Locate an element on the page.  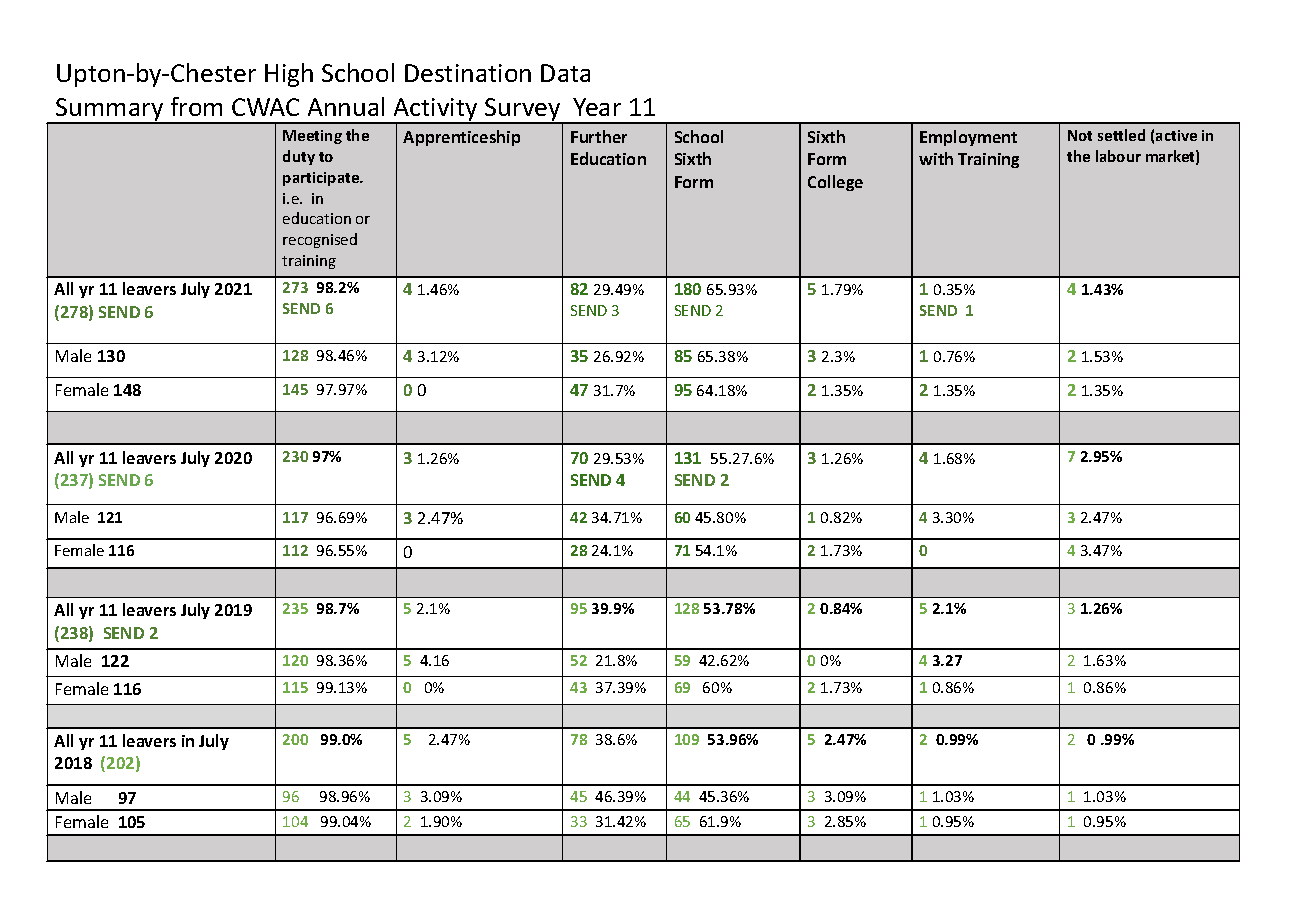
duty is located at coordinates (299, 157).
